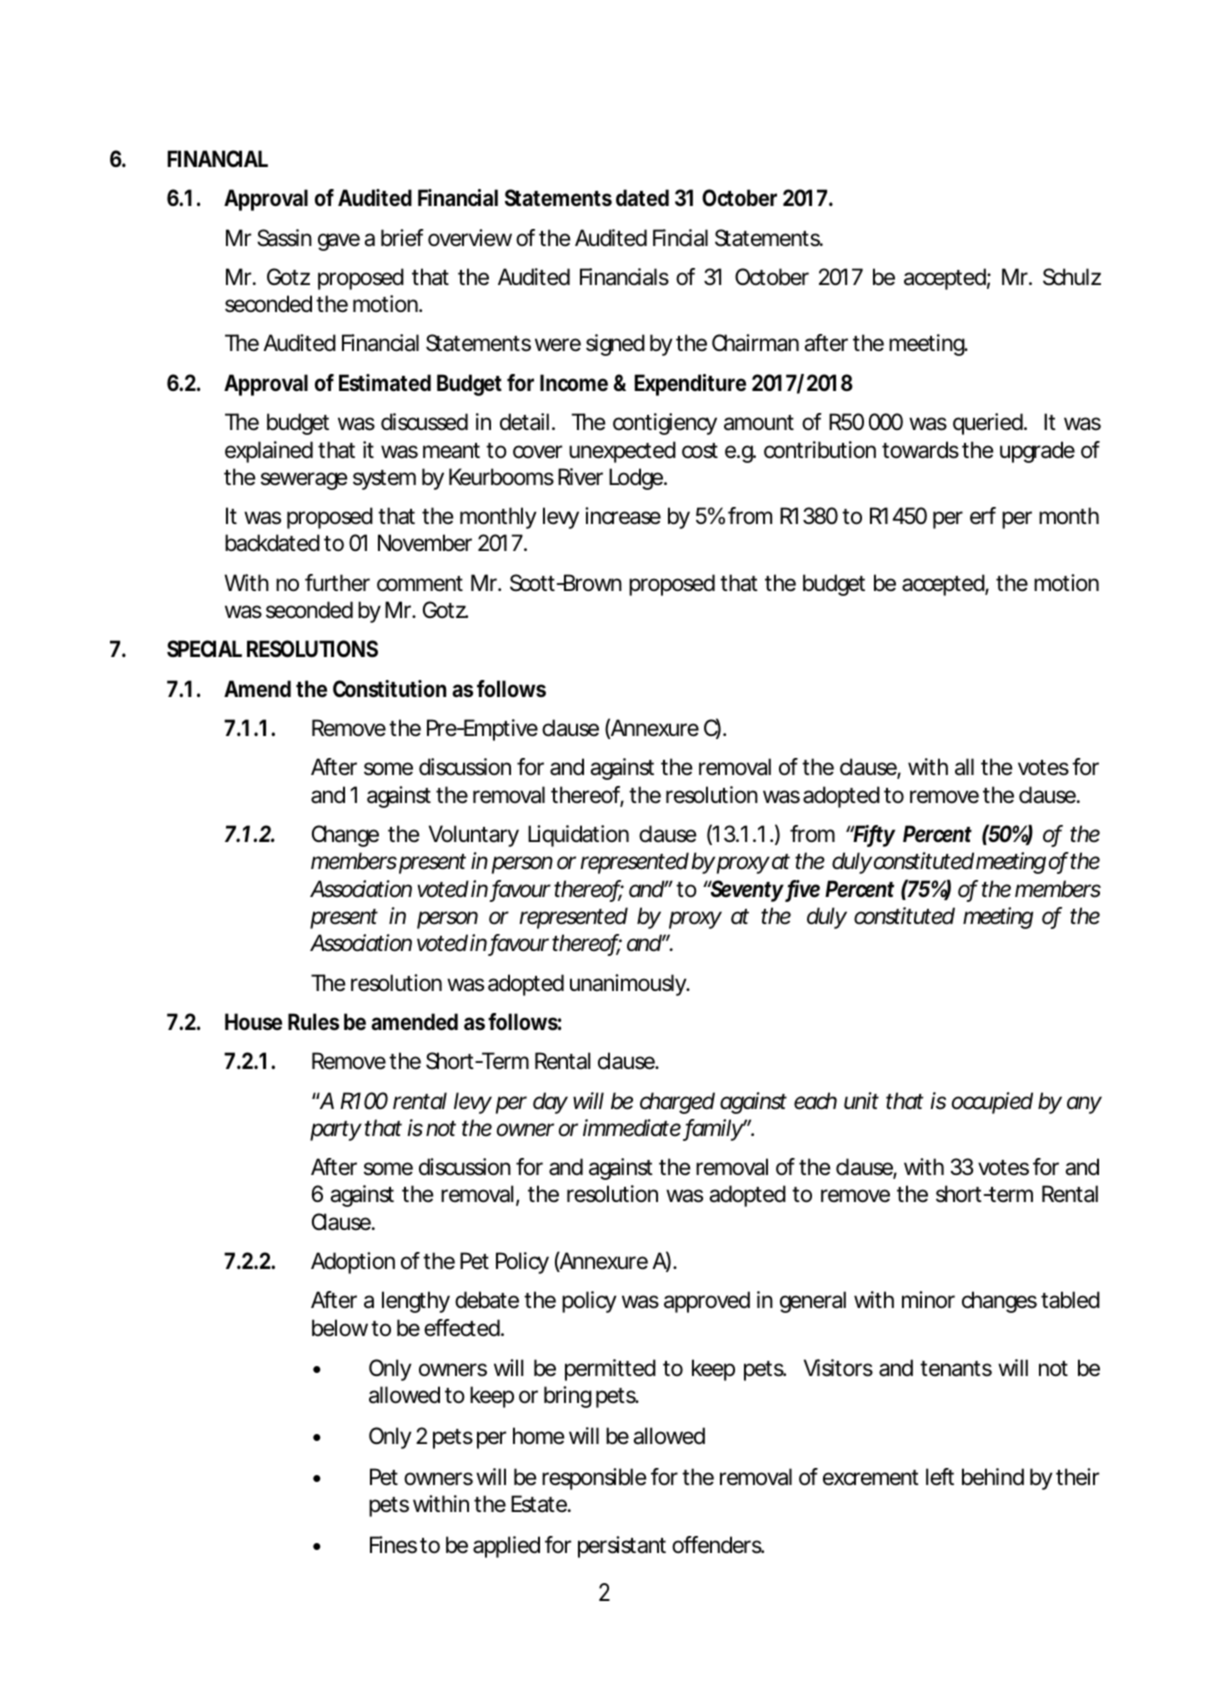 The height and width of the page is (1707, 1207). What do you see at coordinates (861, 1100) in the page?
I see `unit` at bounding box center [861, 1100].
